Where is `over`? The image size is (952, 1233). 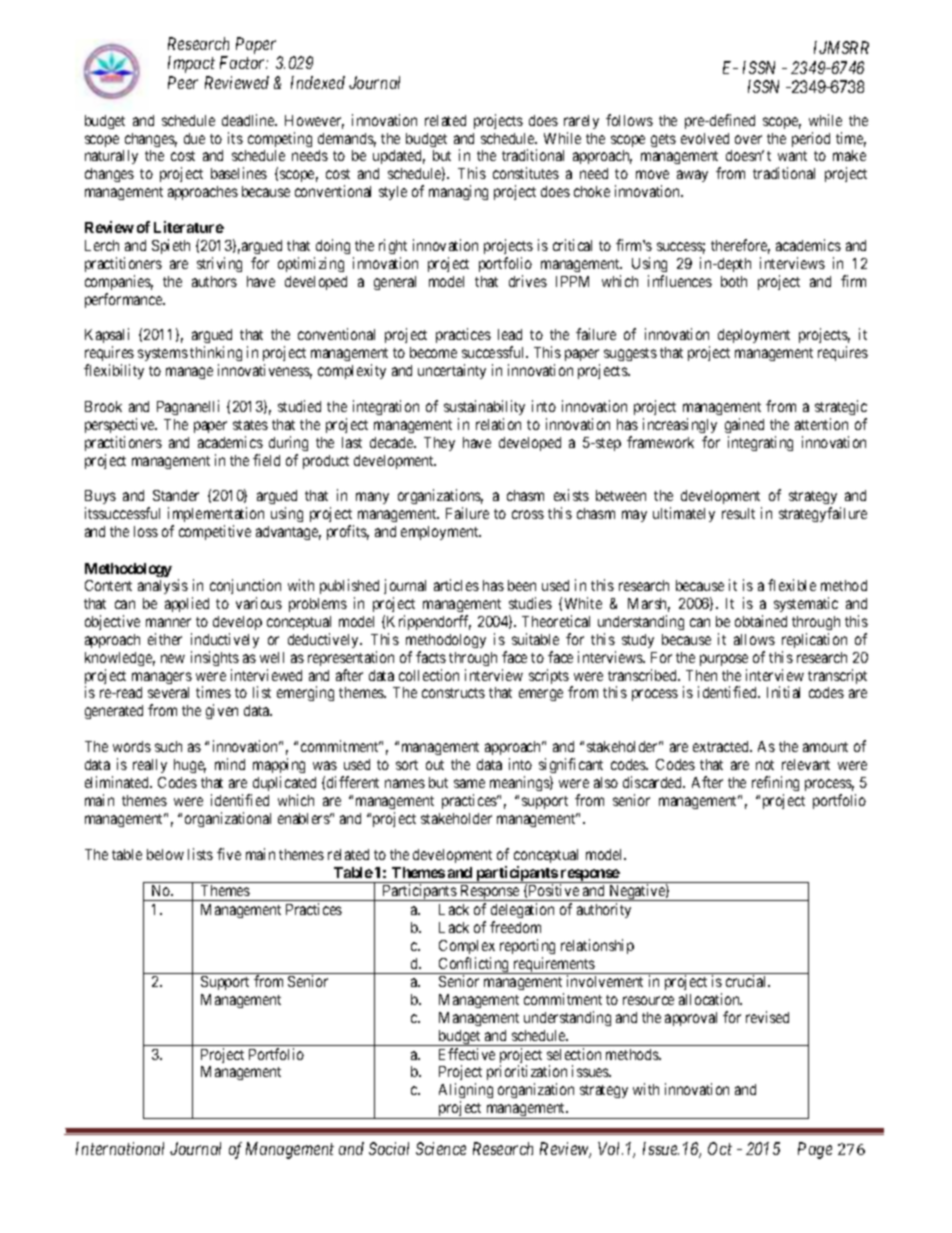 over is located at coordinates (748, 139).
